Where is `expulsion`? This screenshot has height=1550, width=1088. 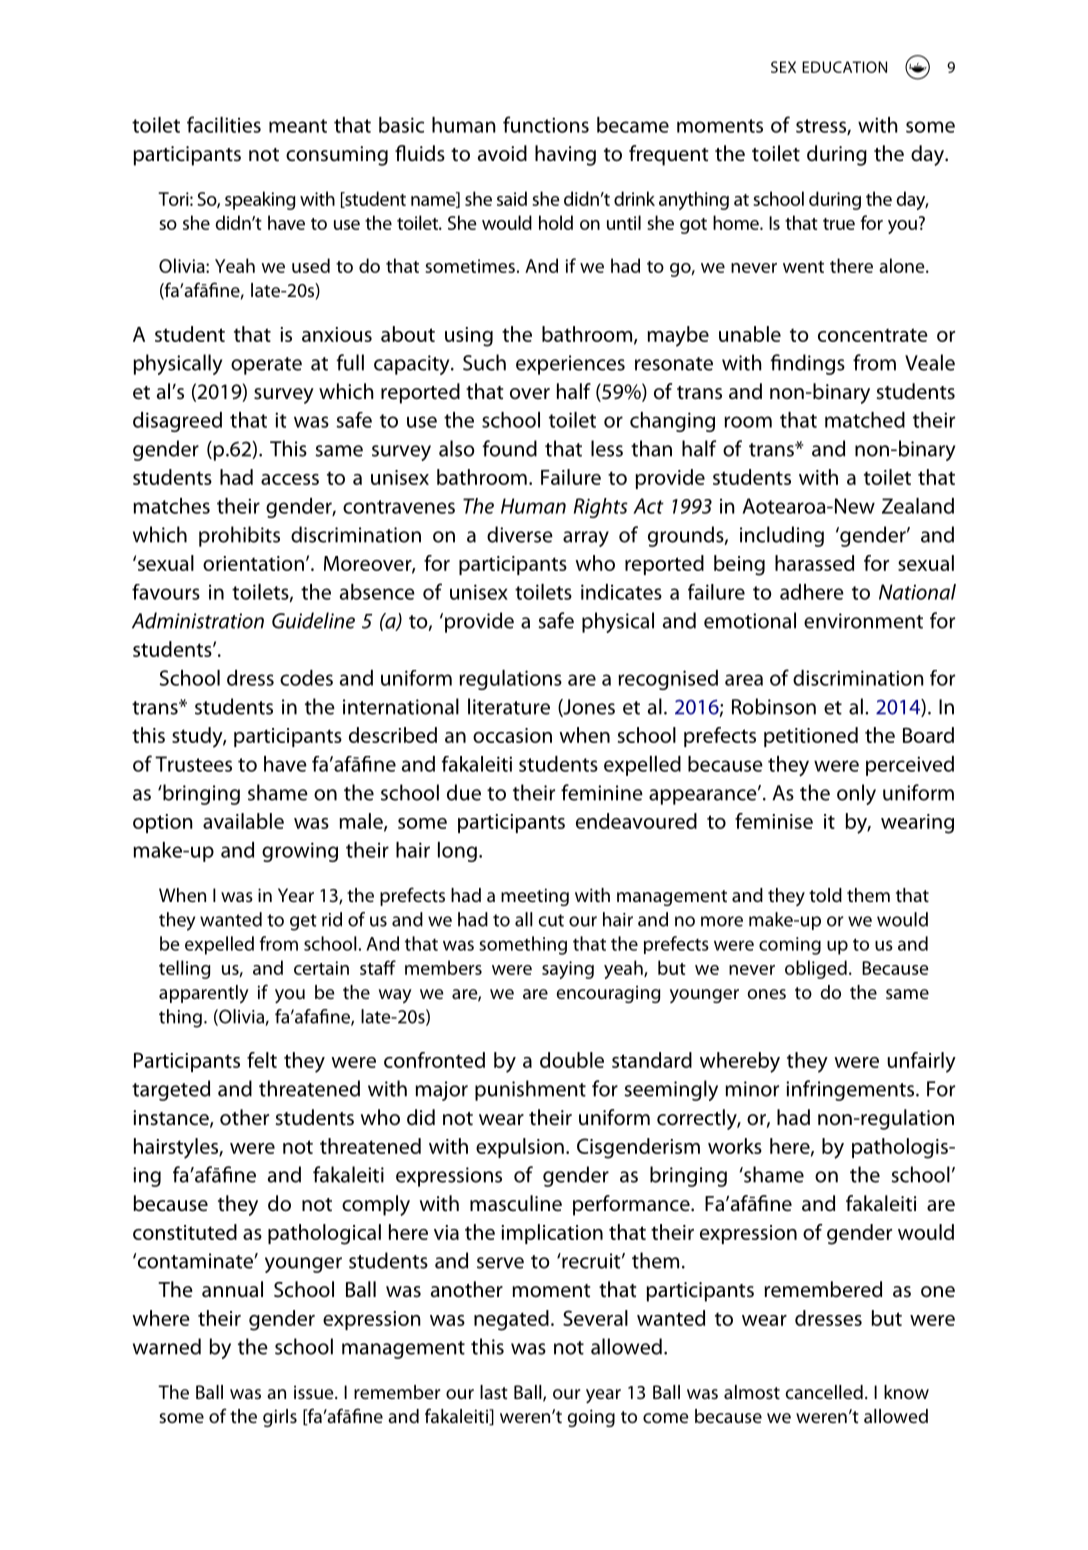 expulsion is located at coordinates (520, 1148).
